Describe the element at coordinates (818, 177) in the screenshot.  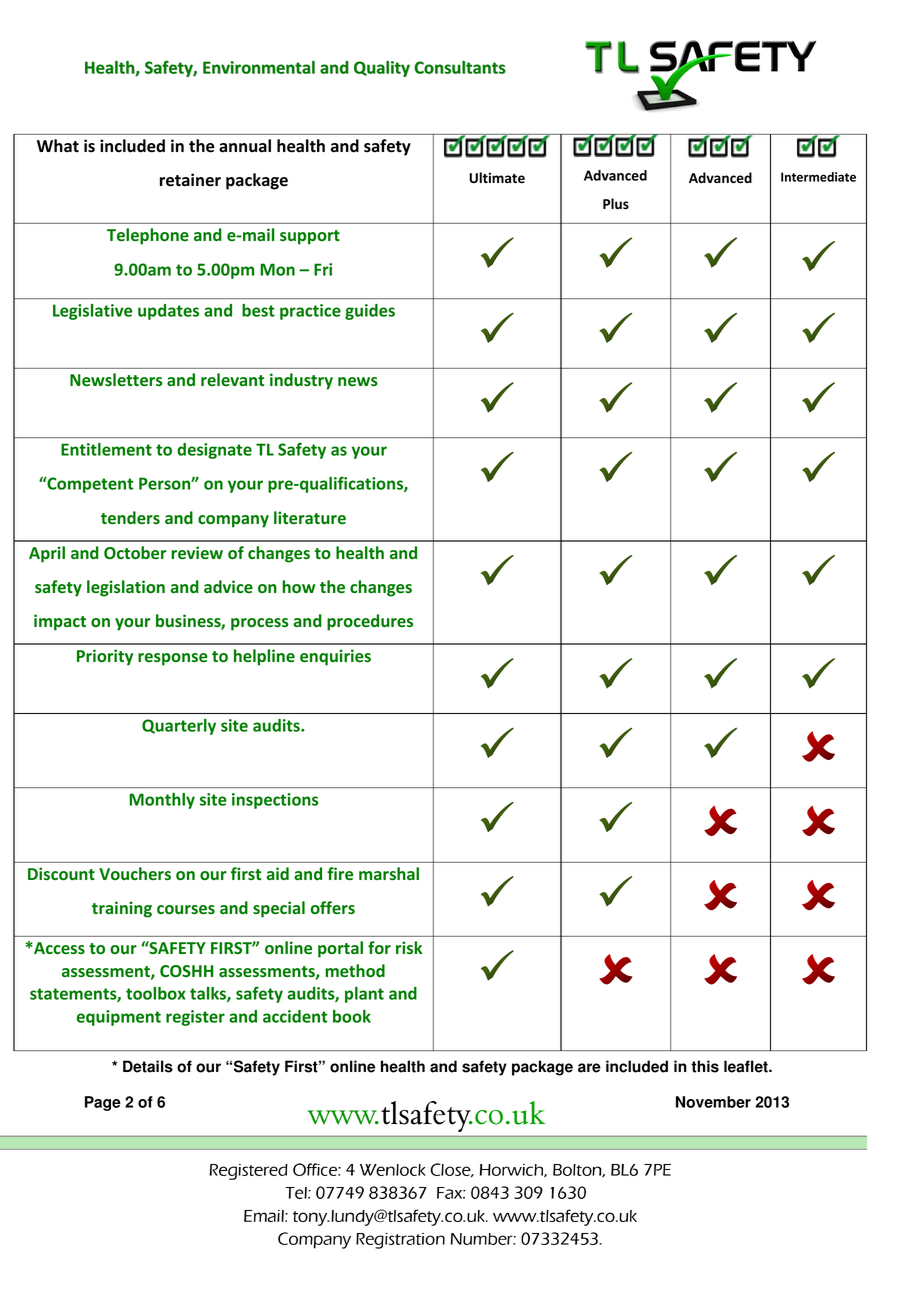
I see `Intermediate` at that location.
